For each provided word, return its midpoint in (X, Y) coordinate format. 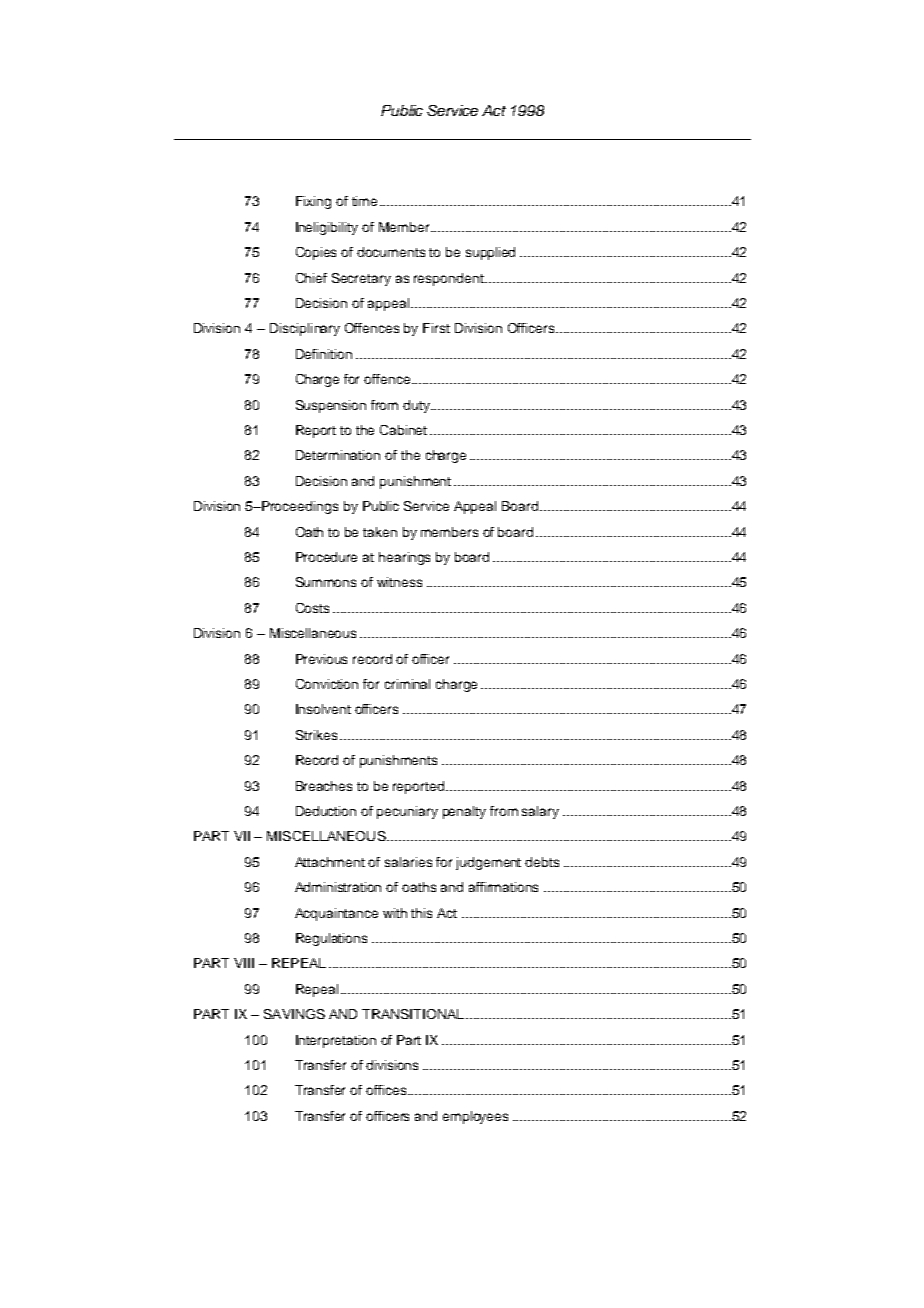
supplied (490, 253)
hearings (404, 558)
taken (380, 532)
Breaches (324, 786)
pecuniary (407, 812)
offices (387, 1090)
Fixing (313, 202)
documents (391, 252)
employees (475, 1117)
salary (540, 812)
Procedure (326, 557)
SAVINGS (294, 1014)
